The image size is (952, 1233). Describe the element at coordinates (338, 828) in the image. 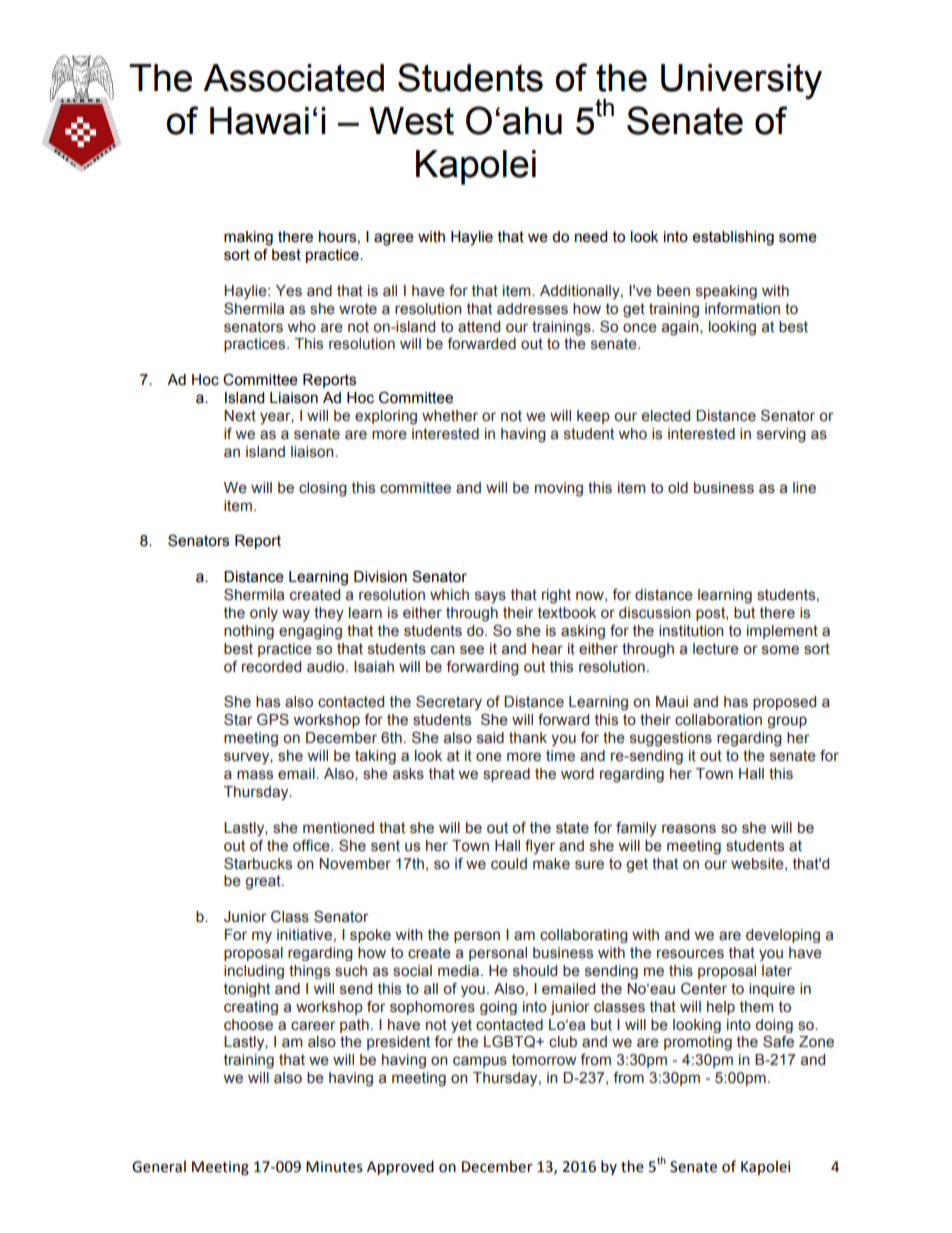

I see `mentioned` at that location.
